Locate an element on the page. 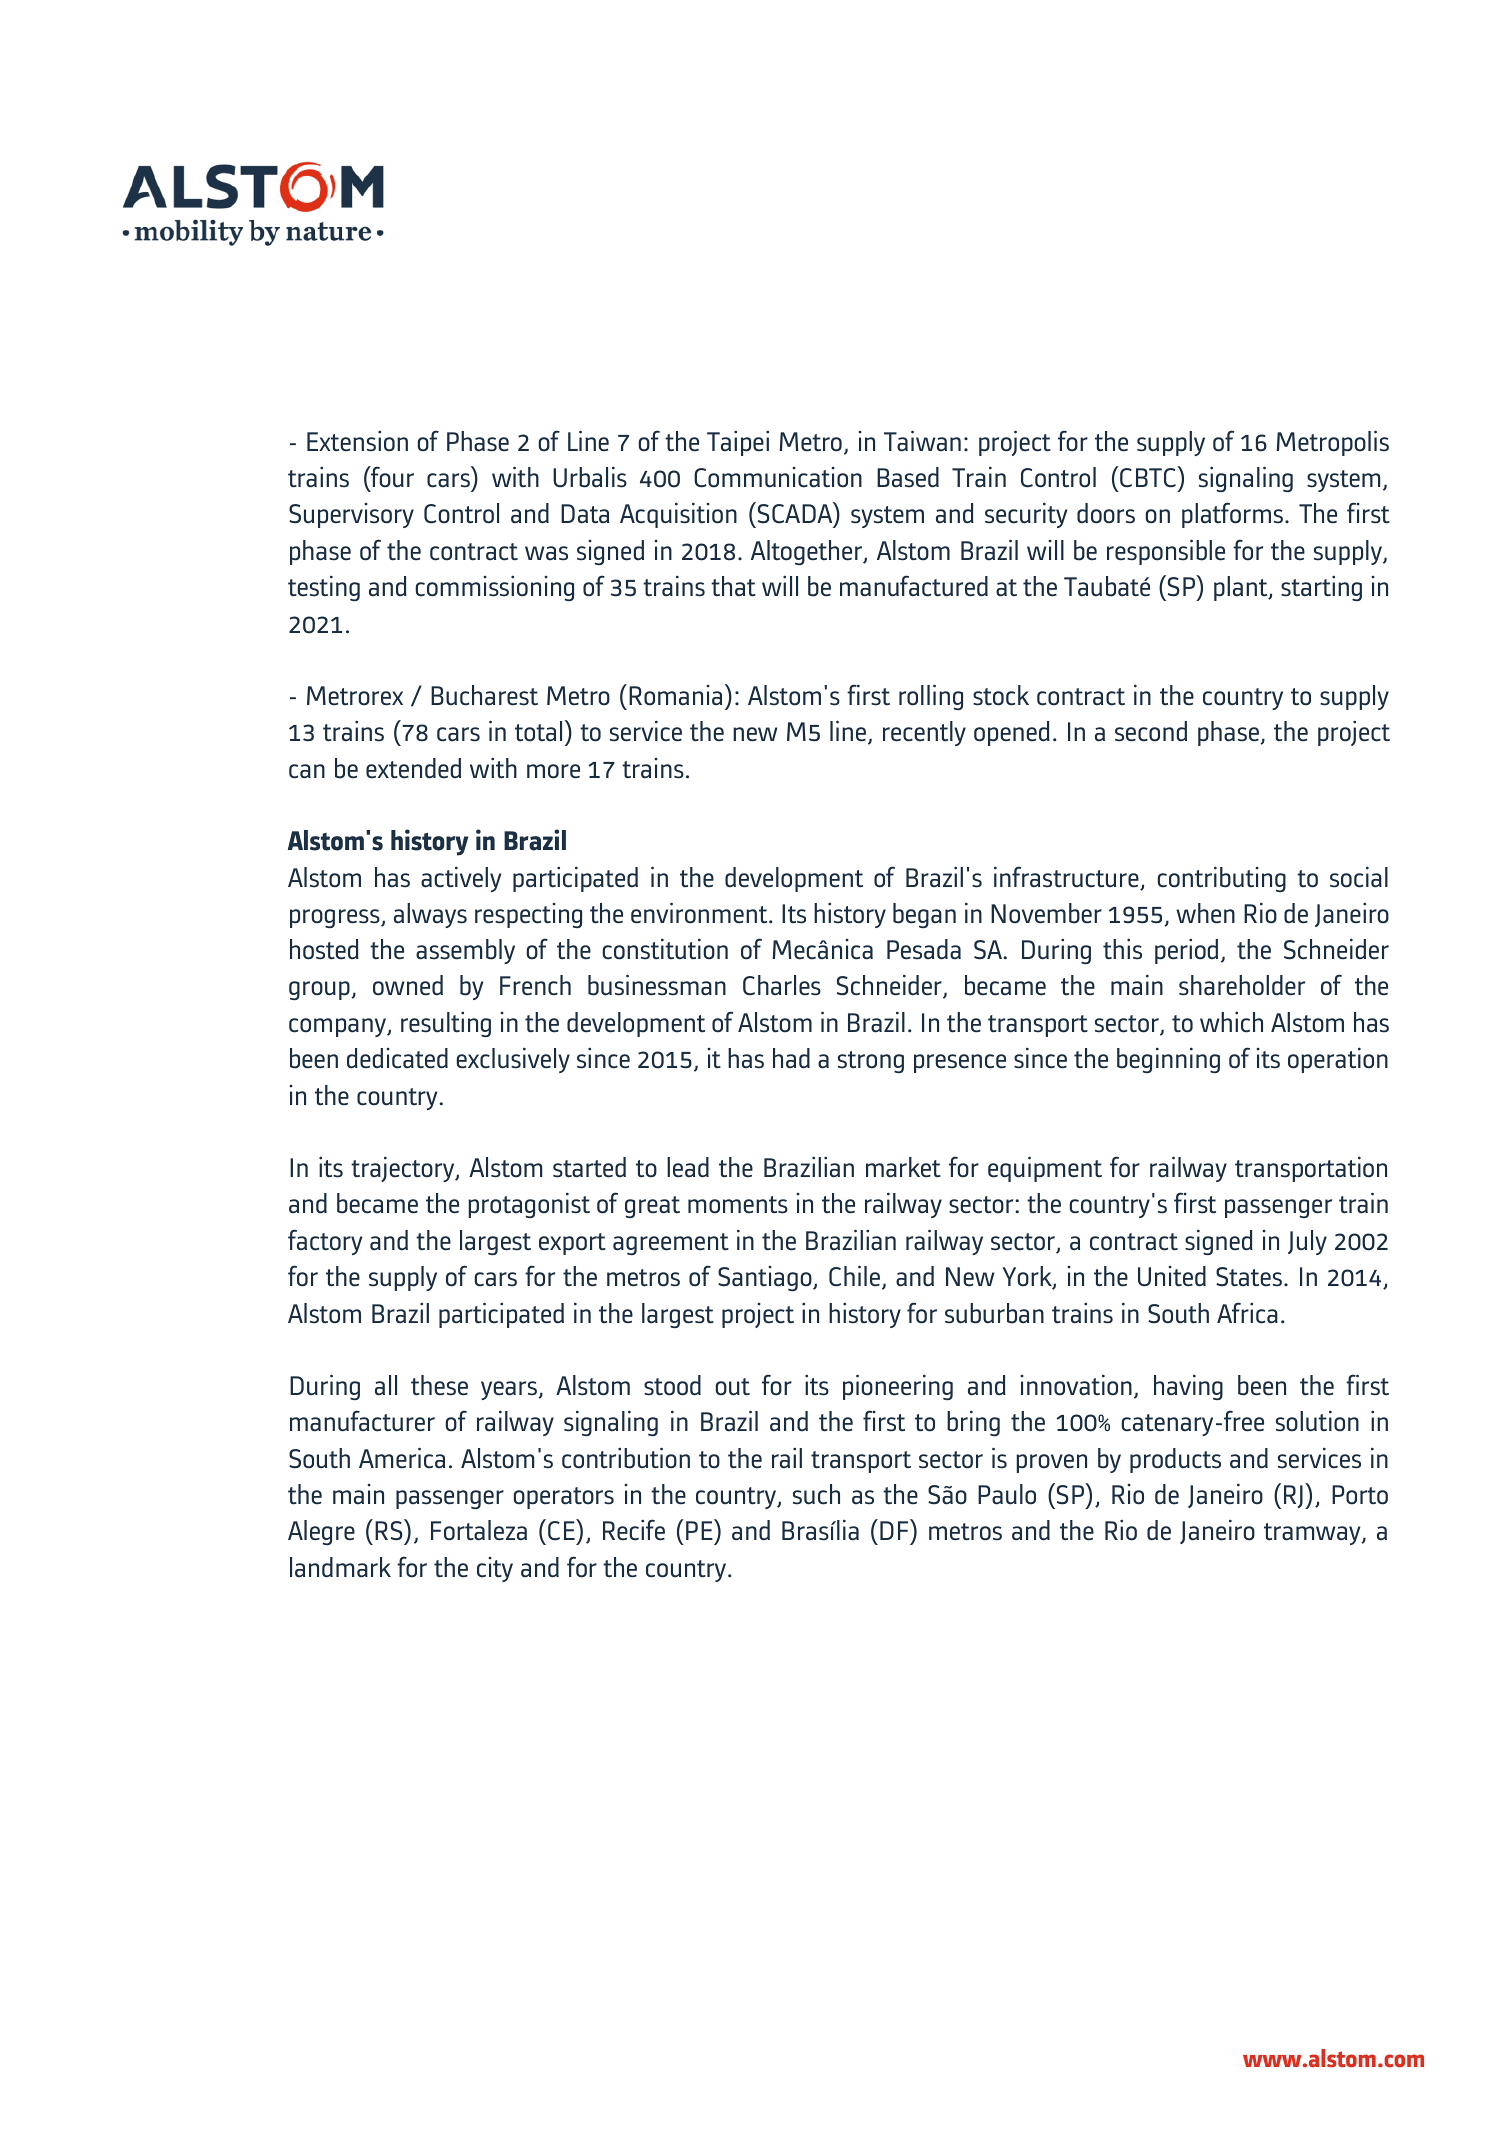  Porto is located at coordinates (1360, 1495).
